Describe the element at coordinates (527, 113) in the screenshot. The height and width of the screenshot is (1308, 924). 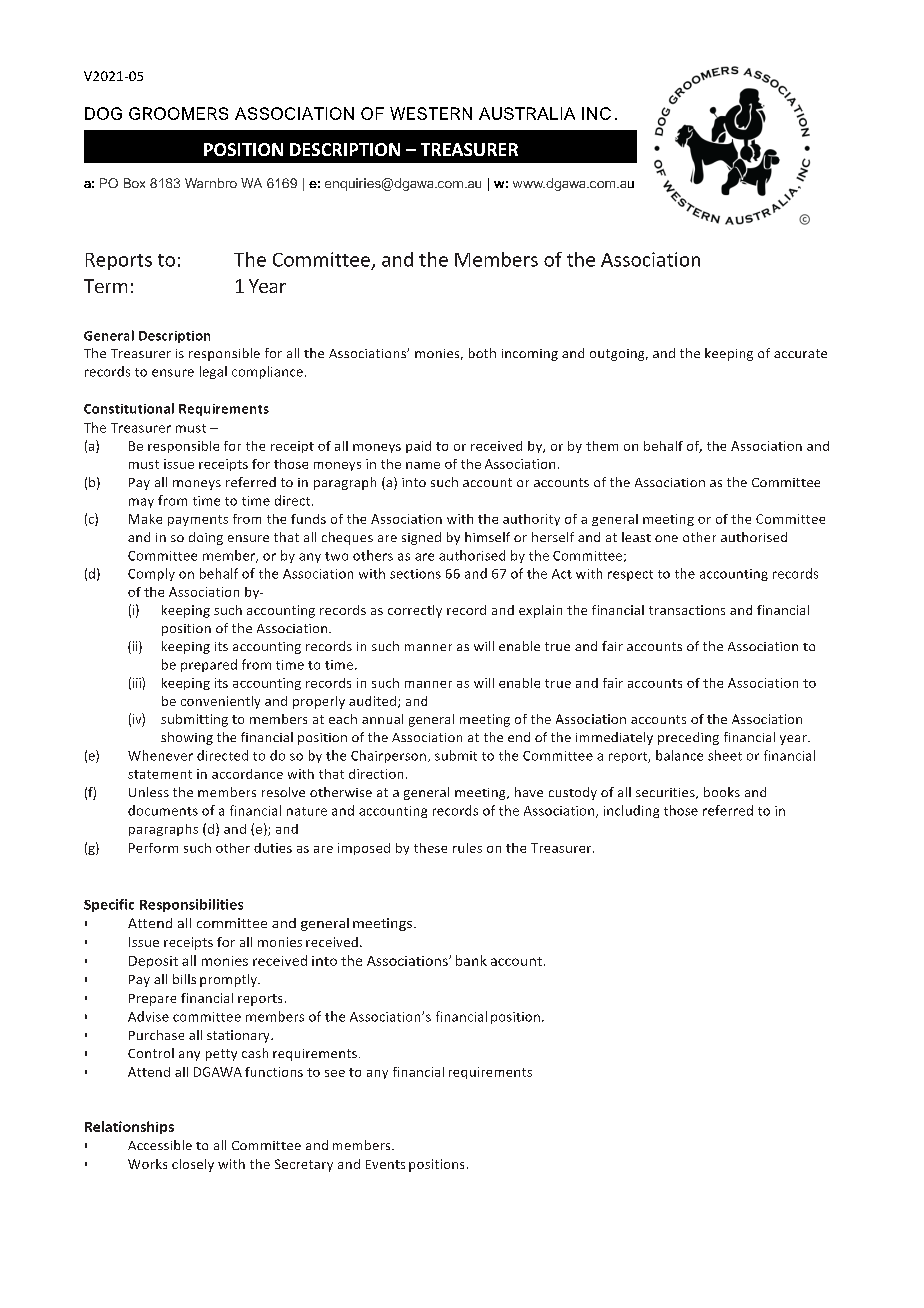
I see `AUSTRALIA` at that location.
